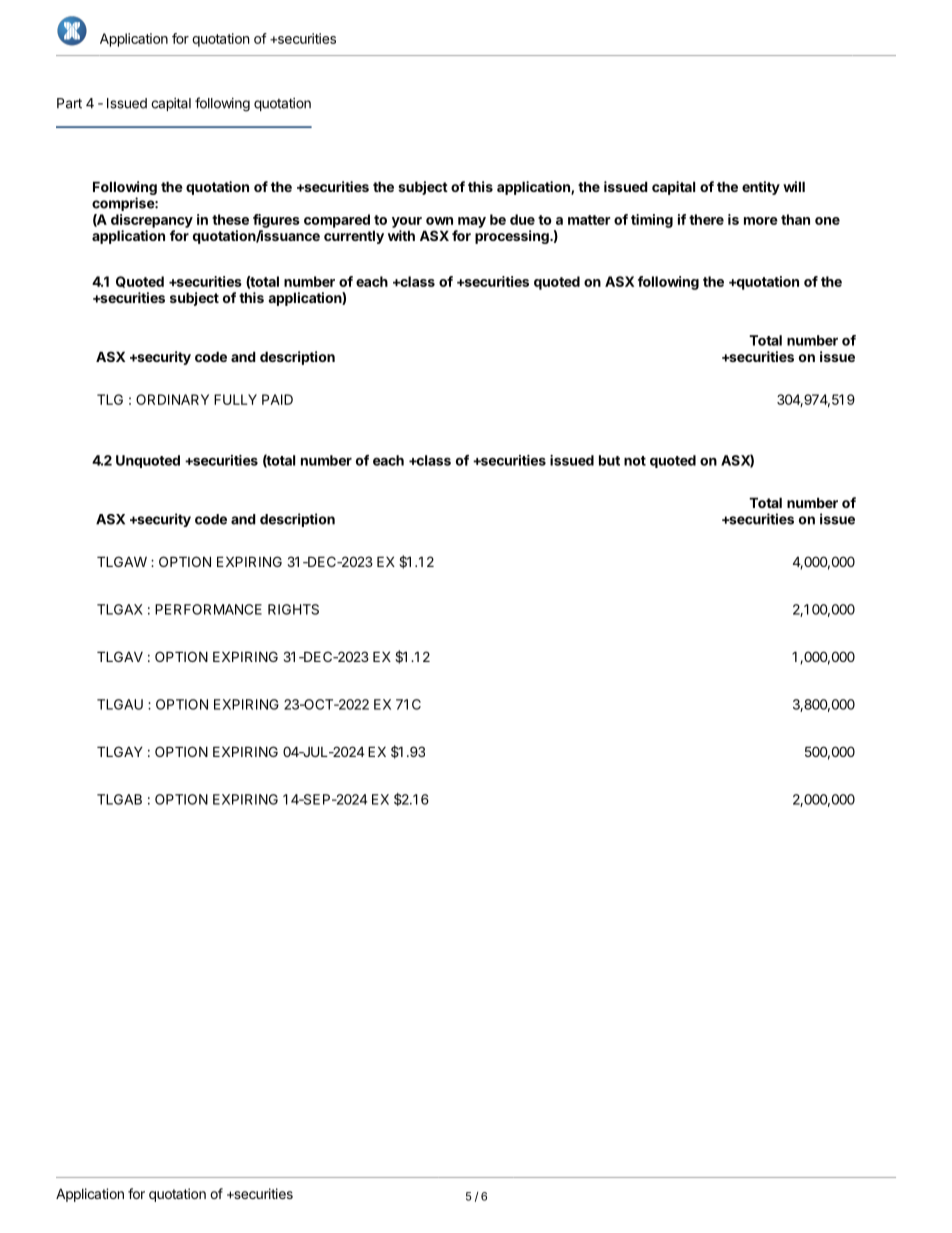 The height and width of the screenshot is (1233, 952). Describe the element at coordinates (293, 609) in the screenshot. I see `RIGHTS` at that location.
